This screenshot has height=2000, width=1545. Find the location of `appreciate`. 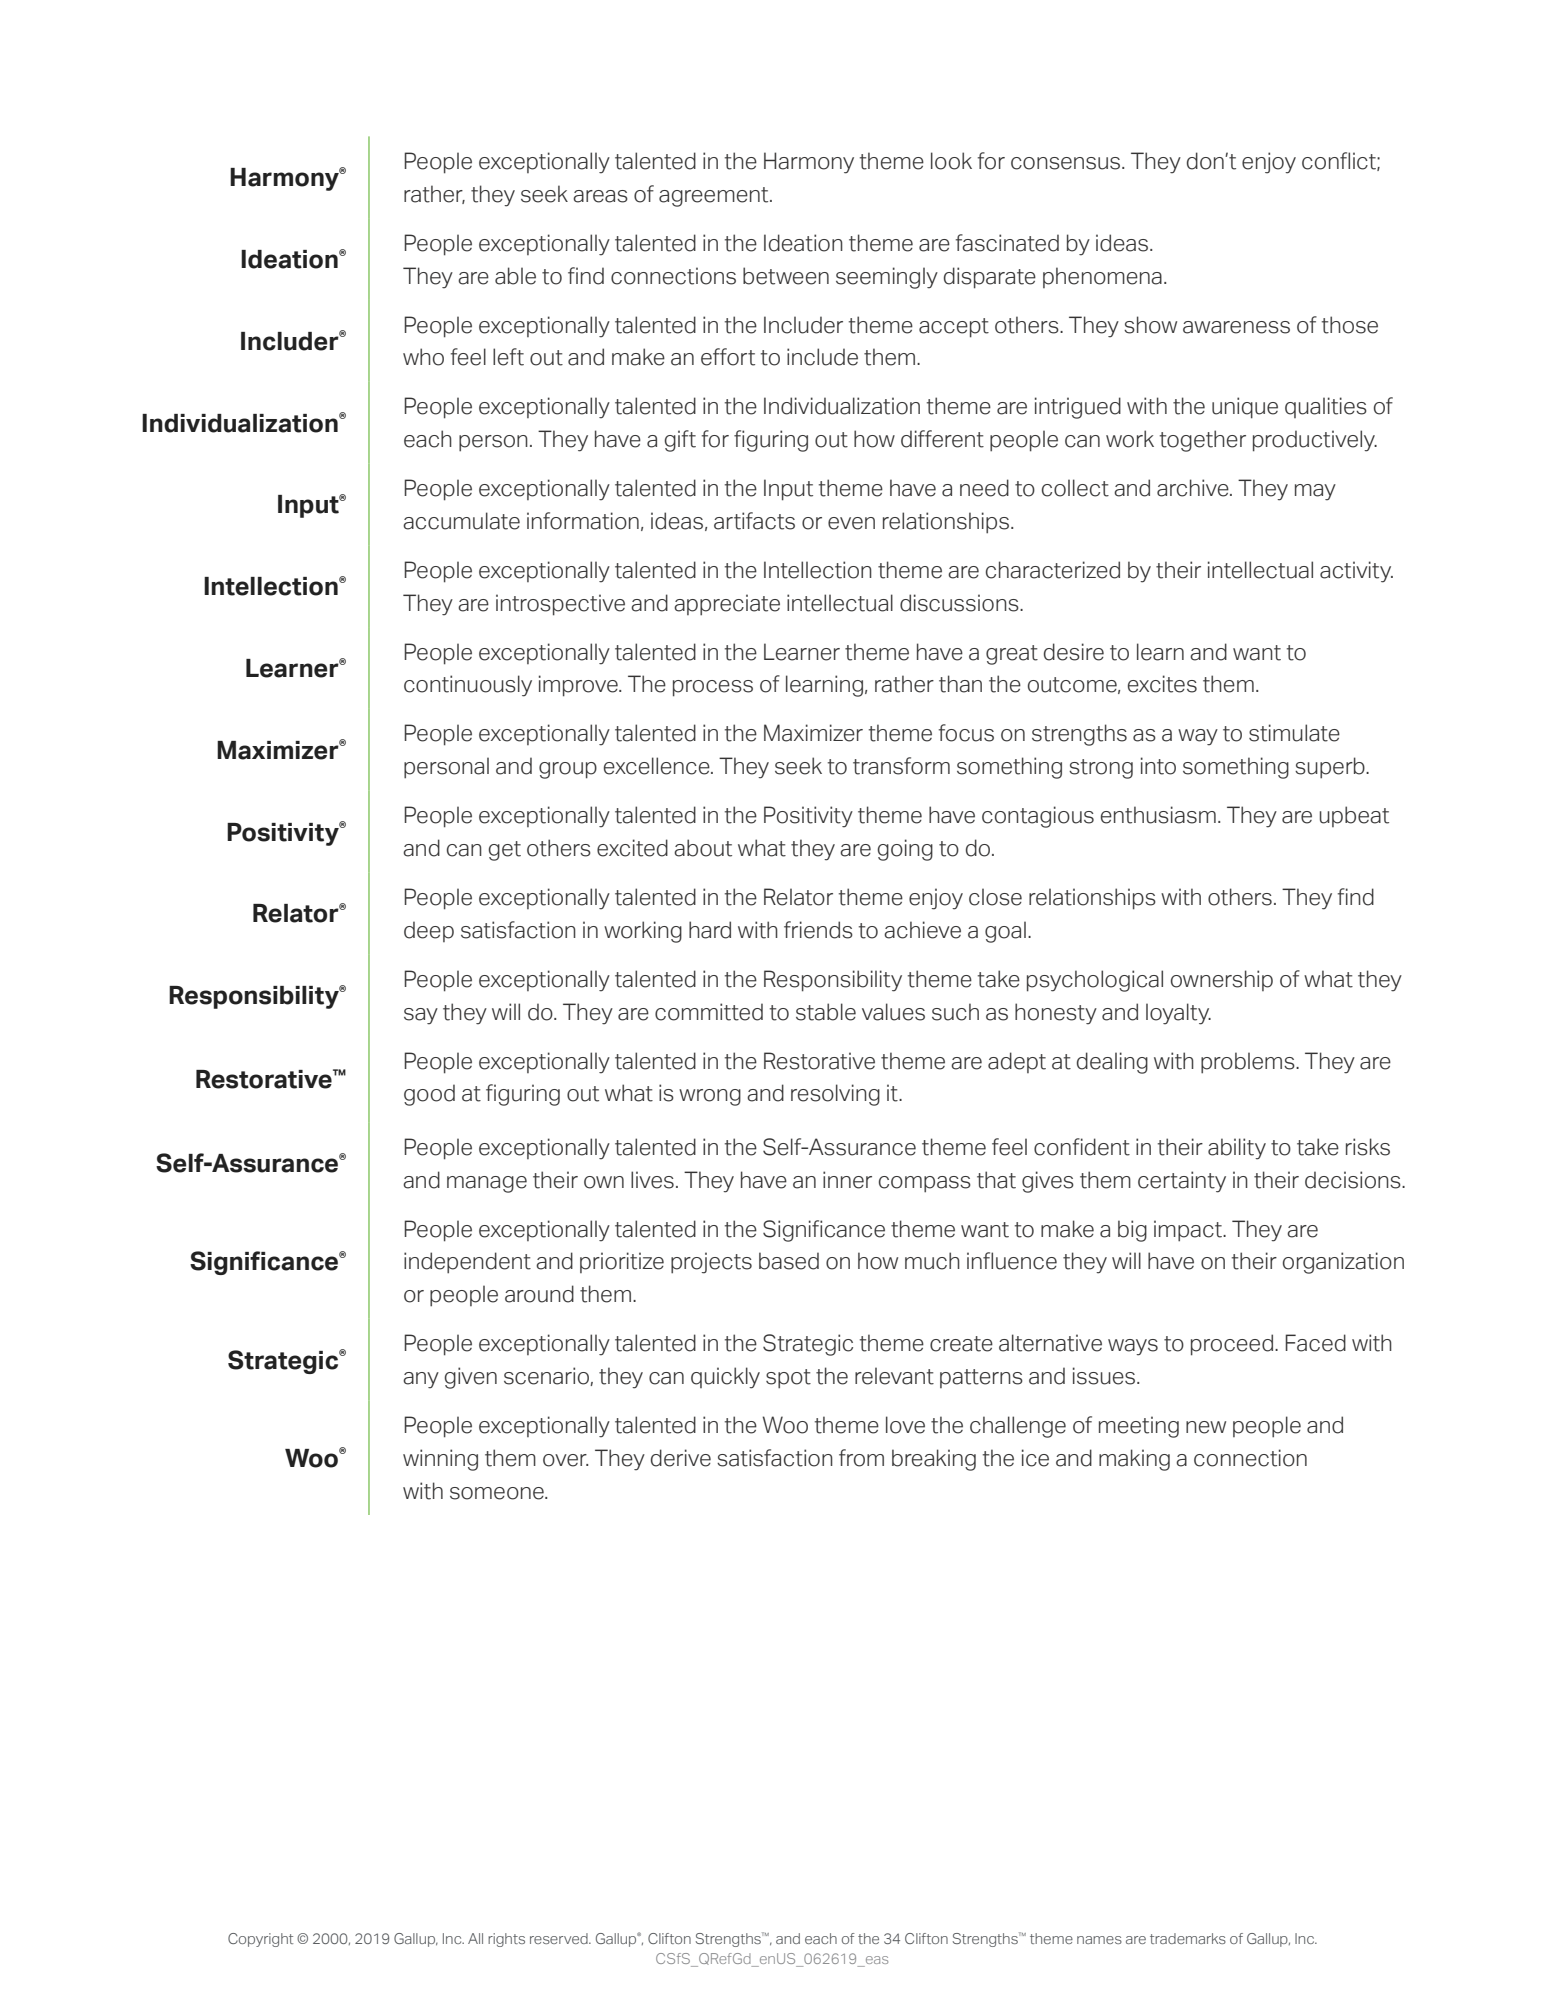

appreciate is located at coordinates (727, 605).
